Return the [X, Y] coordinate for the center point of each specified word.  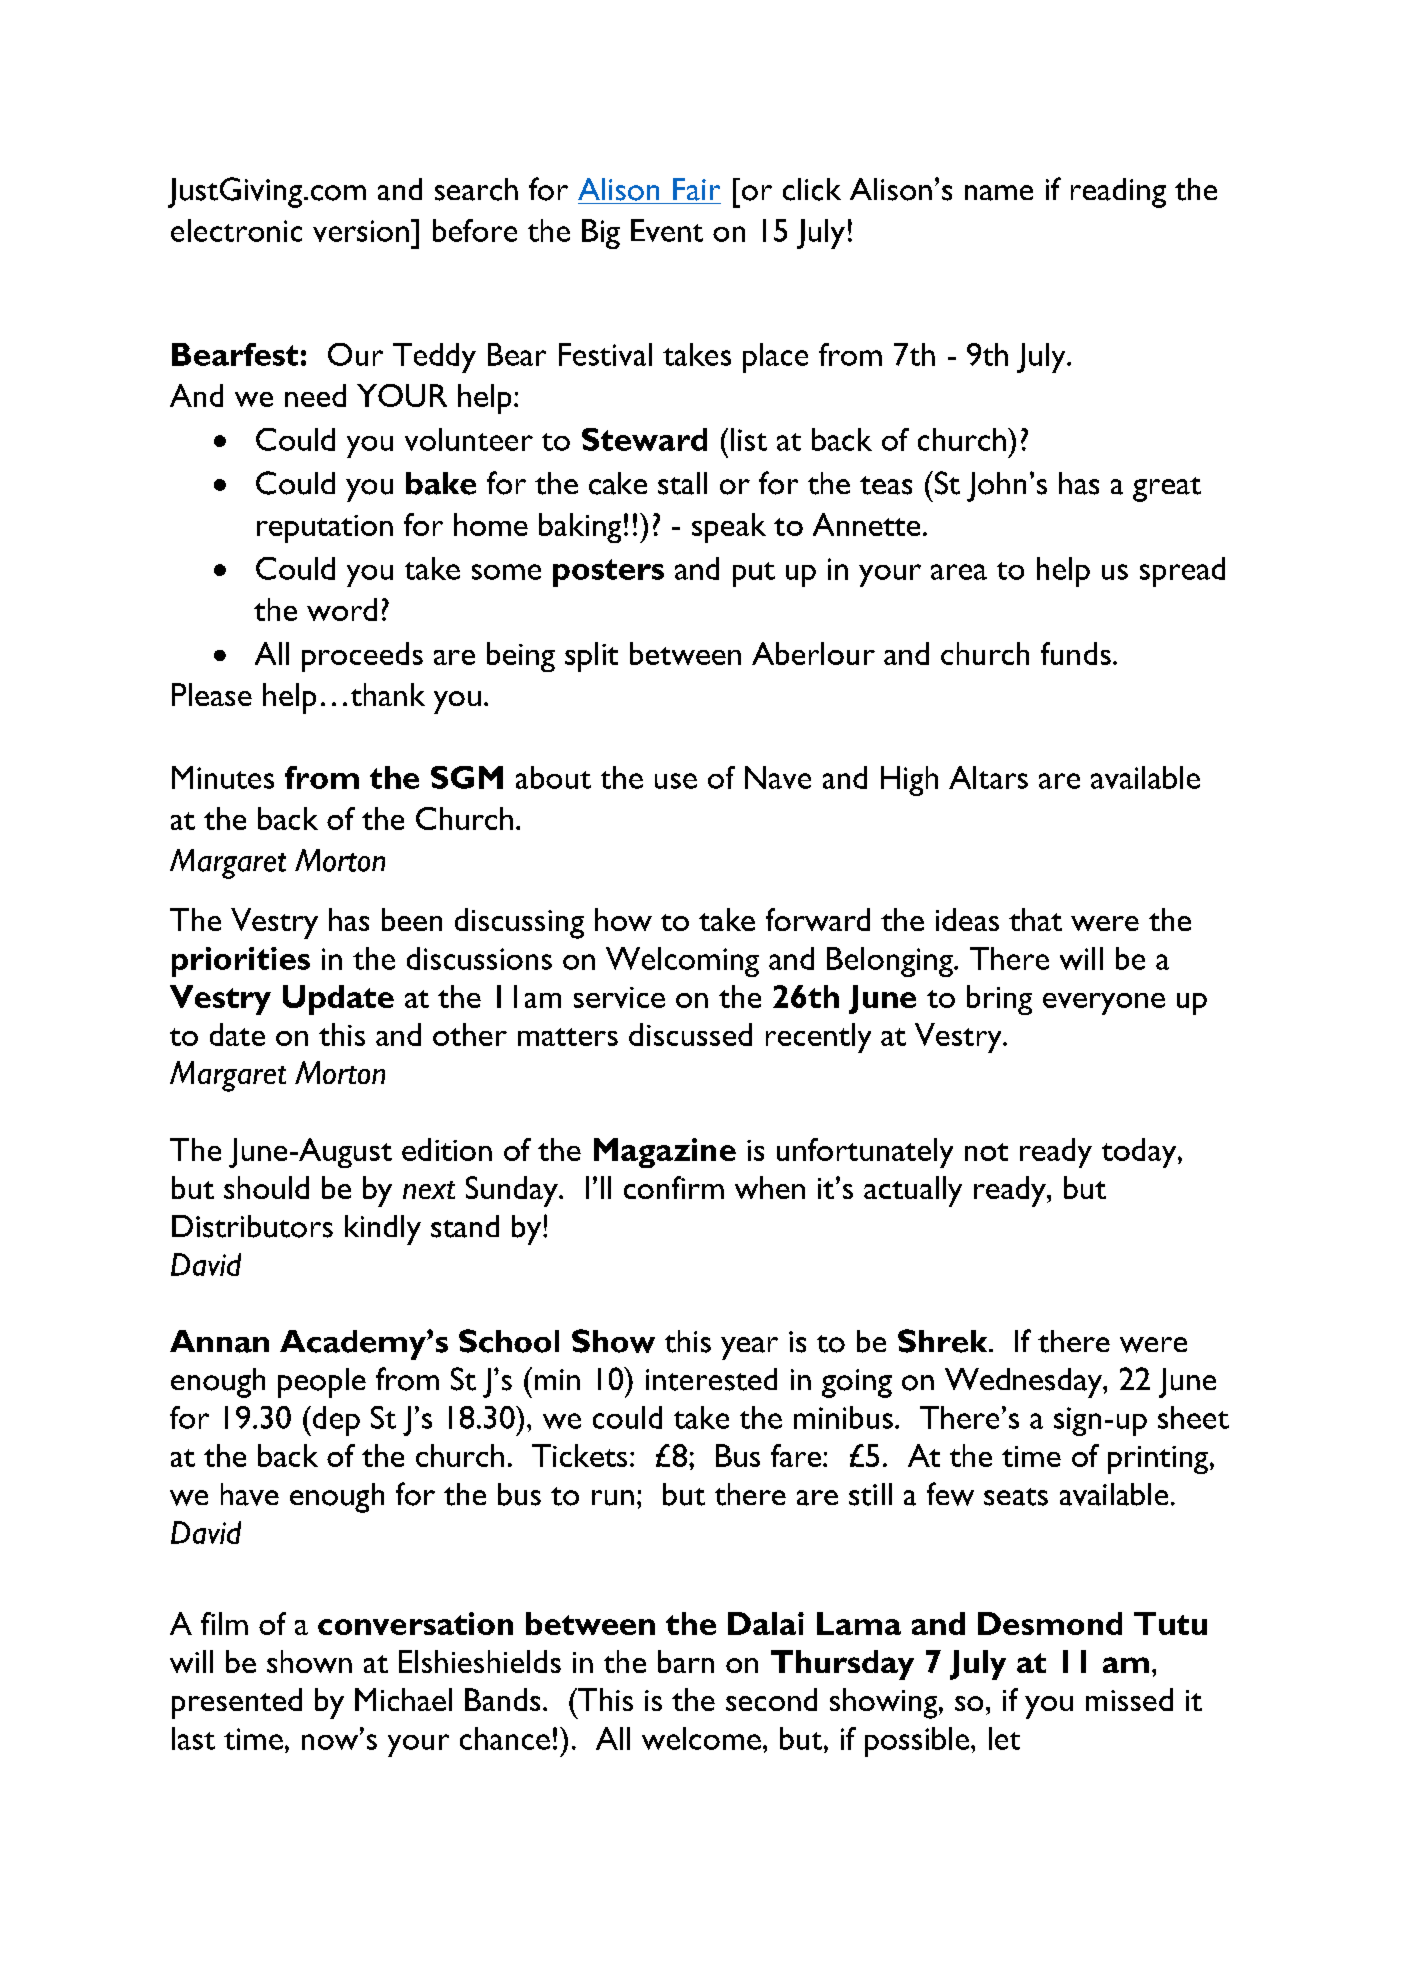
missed [1129, 1699]
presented [237, 1703]
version [361, 231]
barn [686, 1661]
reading [1118, 193]
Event [667, 230]
